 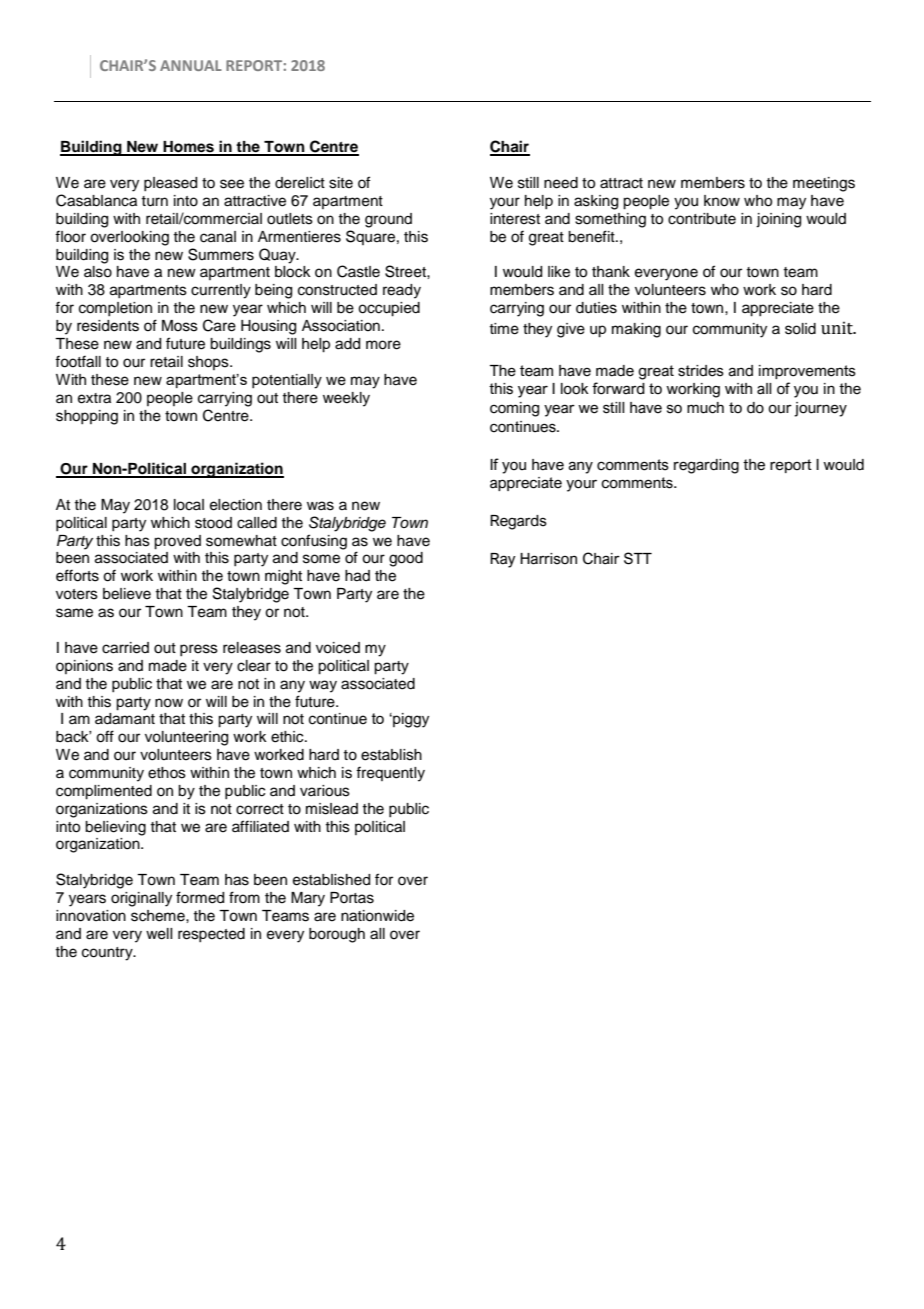 What do you see at coordinates (638, 558) in the screenshot?
I see `STT` at bounding box center [638, 558].
